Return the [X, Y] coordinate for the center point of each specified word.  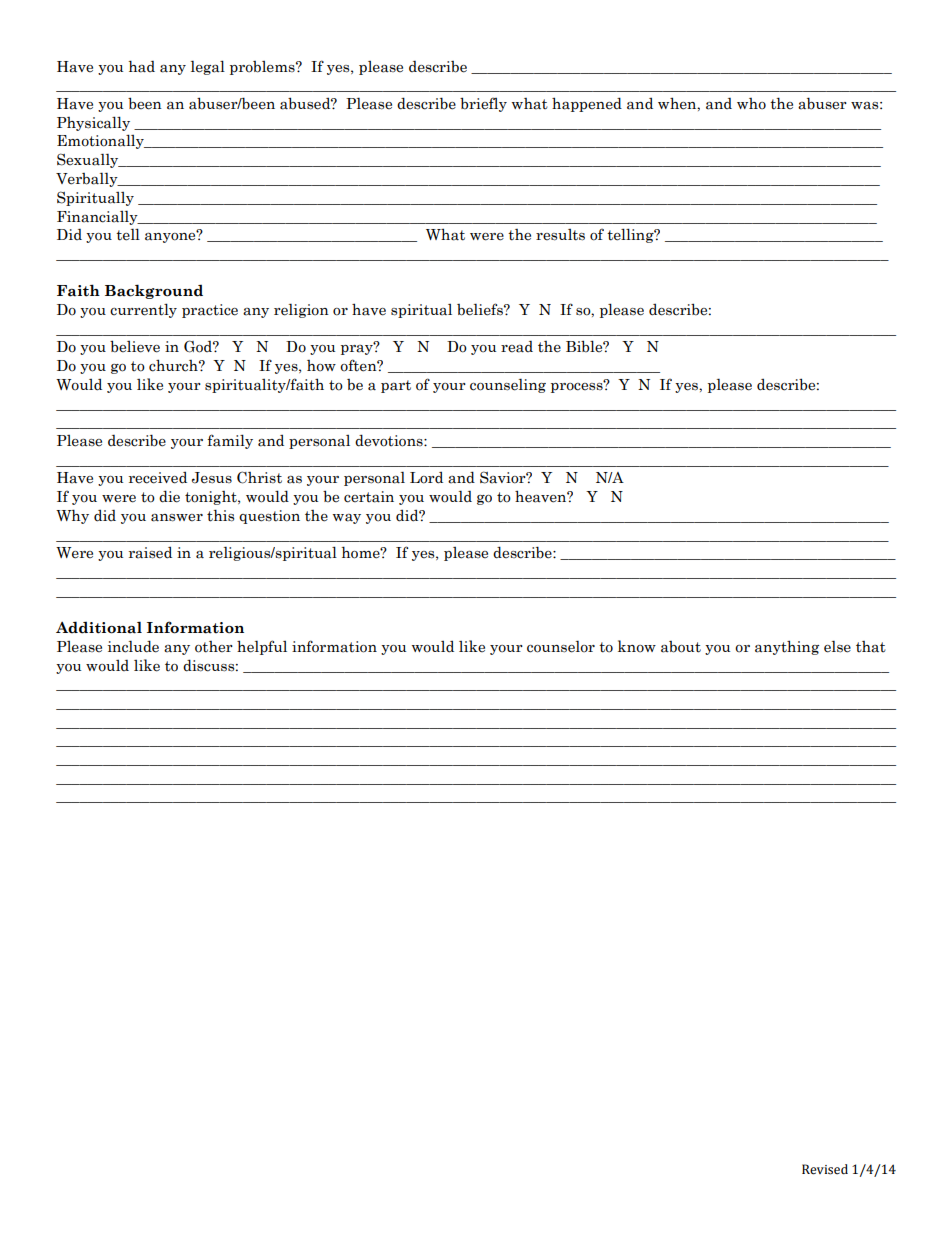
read [517, 347]
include [133, 646]
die [169, 496]
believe [135, 346]
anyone [171, 237]
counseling [508, 385]
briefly [483, 104]
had [142, 66]
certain [369, 497]
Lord [426, 478]
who [751, 104]
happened [587, 104]
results [560, 235]
